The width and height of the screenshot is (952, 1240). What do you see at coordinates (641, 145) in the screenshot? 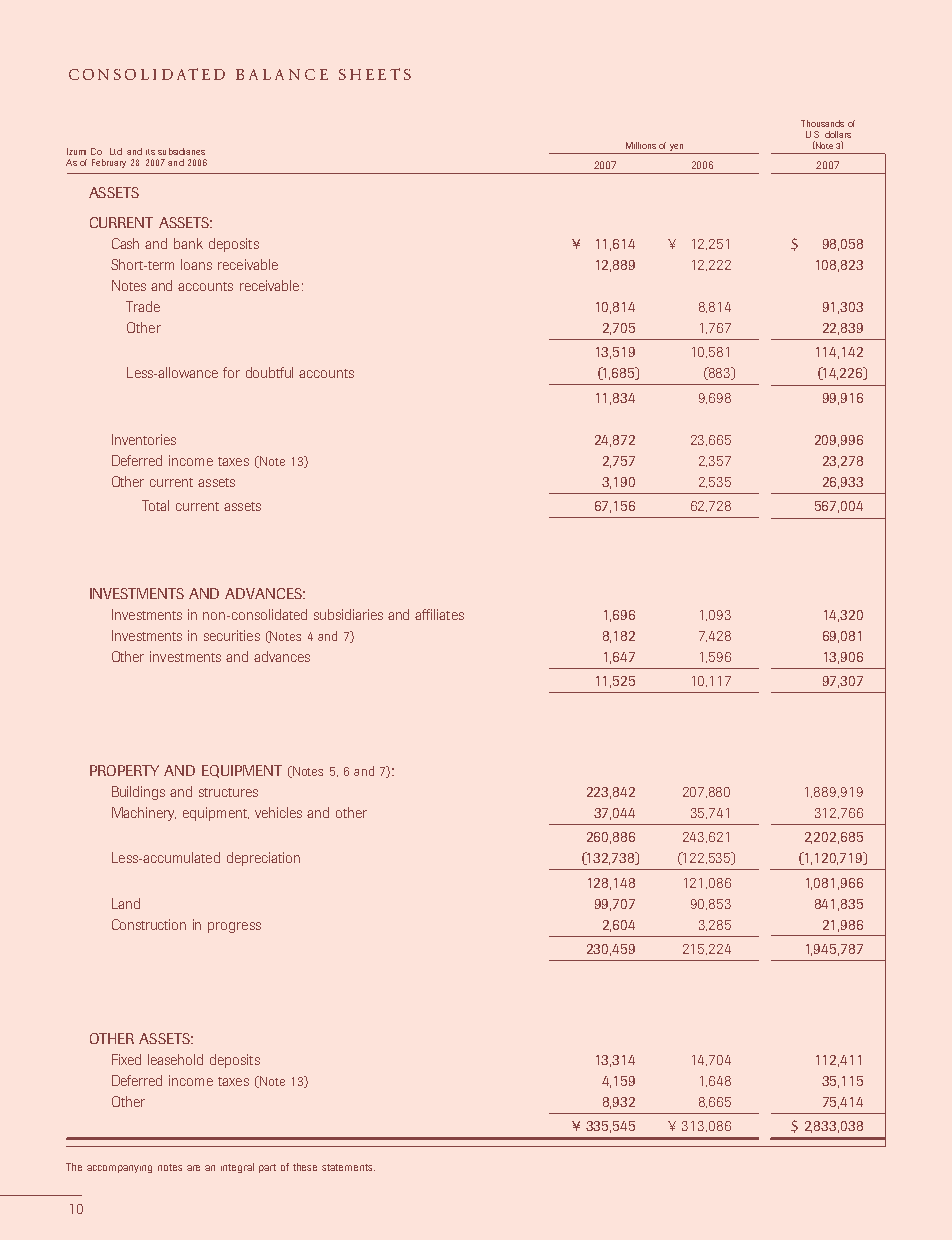
I see `Millions` at bounding box center [641, 145].
